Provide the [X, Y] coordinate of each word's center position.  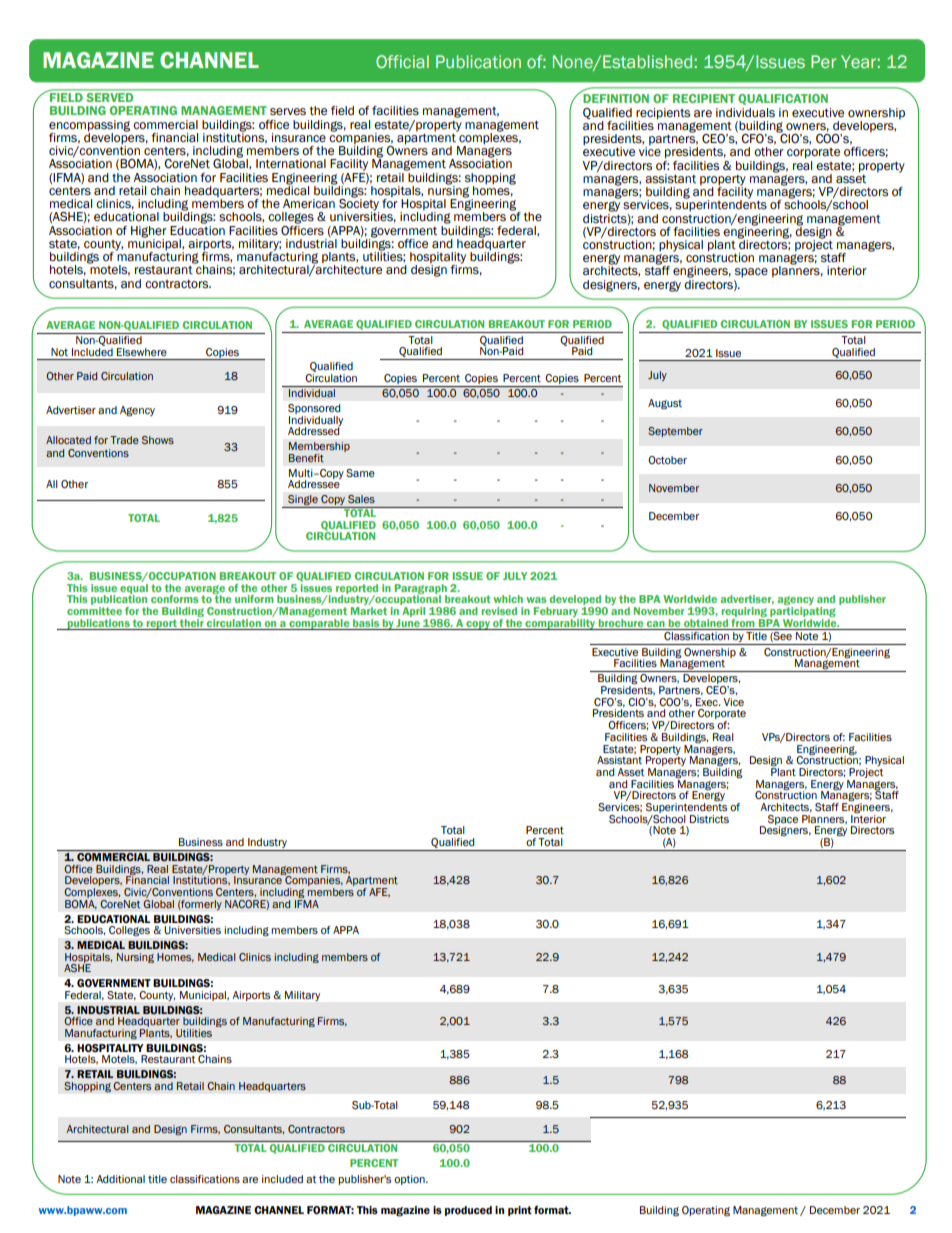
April [415, 613]
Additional [120, 1179]
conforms [174, 599]
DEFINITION [616, 98]
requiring [745, 613]
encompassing [89, 127]
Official [402, 61]
